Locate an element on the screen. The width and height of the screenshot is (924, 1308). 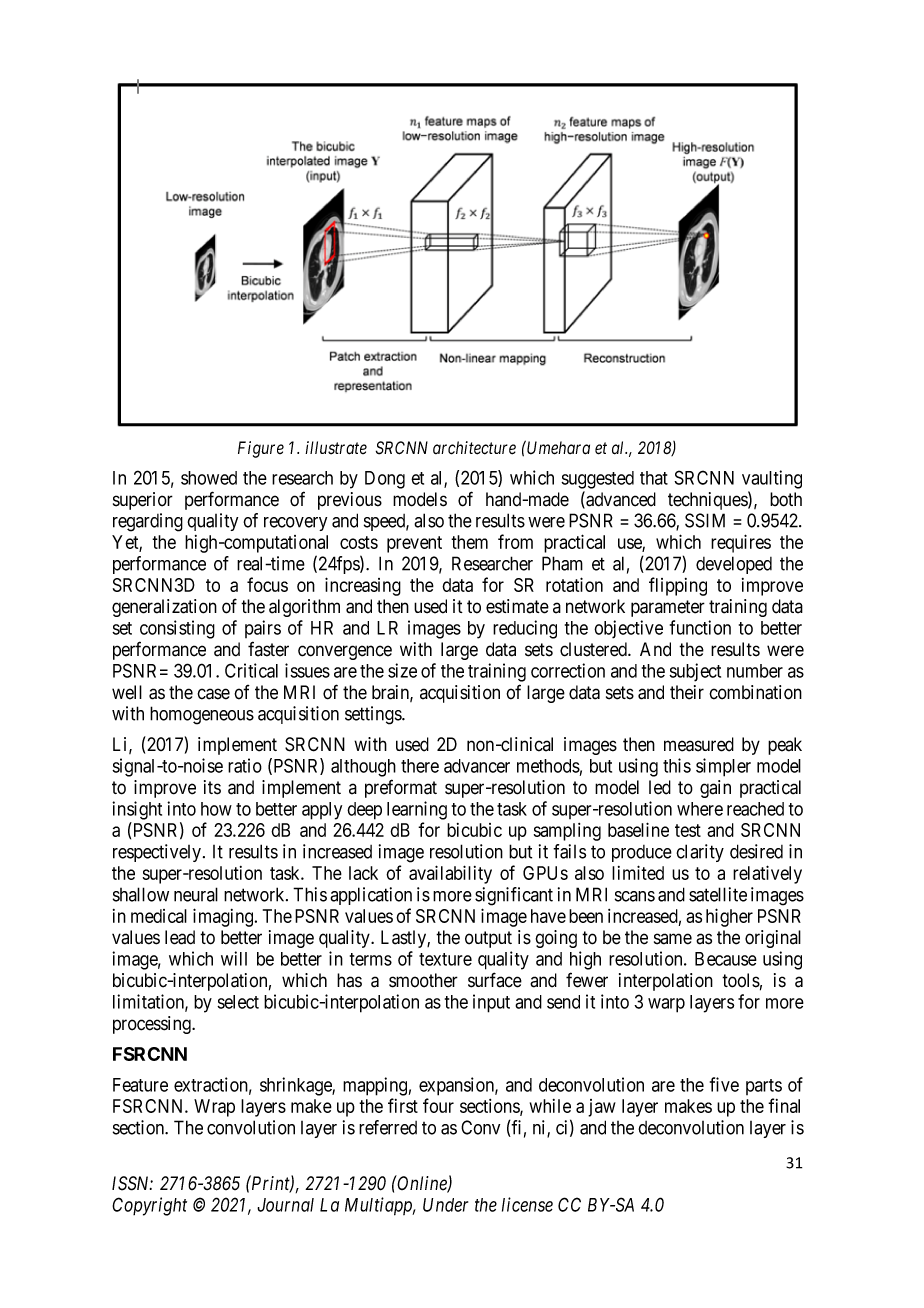
Copyright is located at coordinates (149, 1206).
